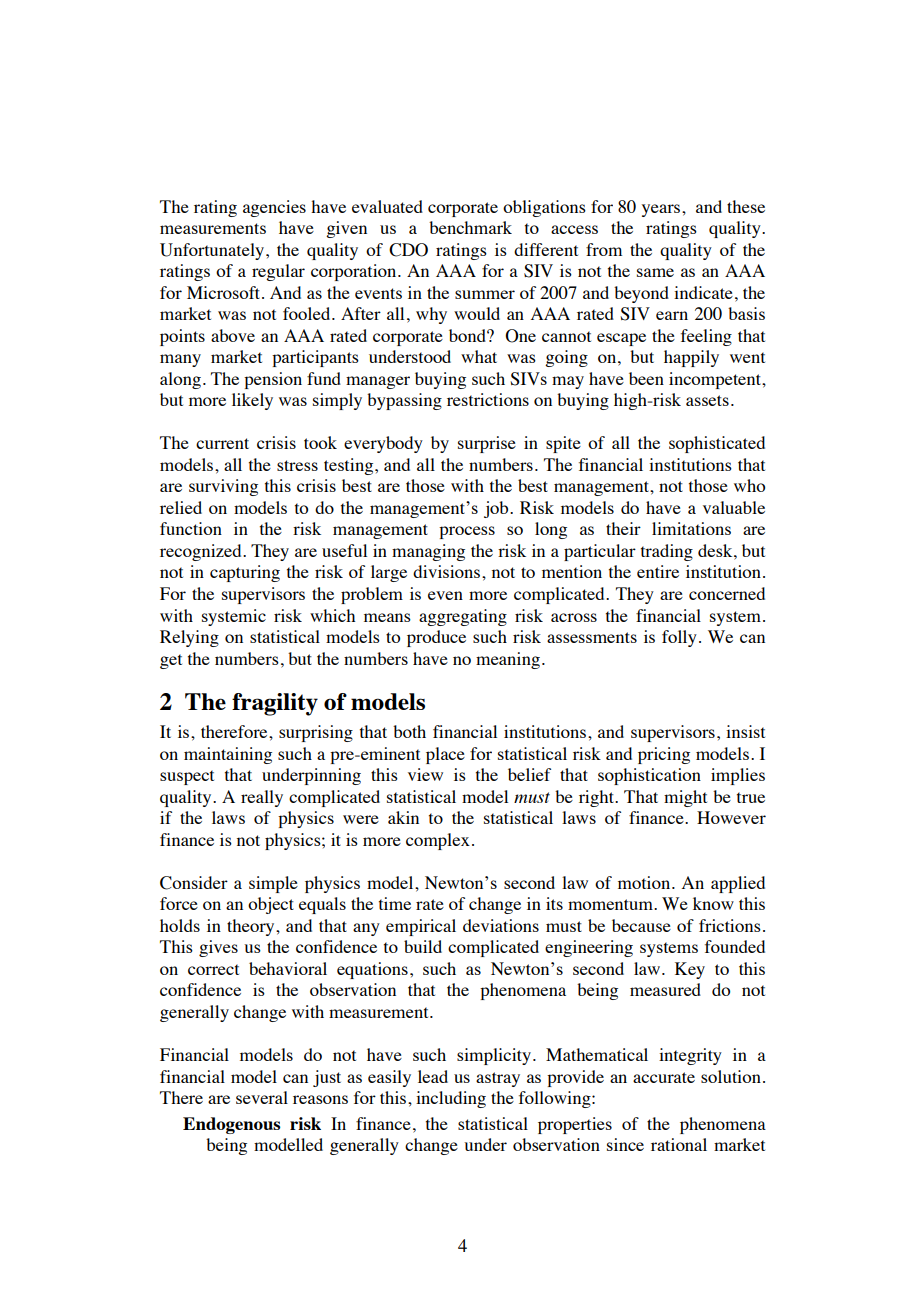  What do you see at coordinates (231, 1125) in the document?
I see `Endogenous` at bounding box center [231, 1125].
